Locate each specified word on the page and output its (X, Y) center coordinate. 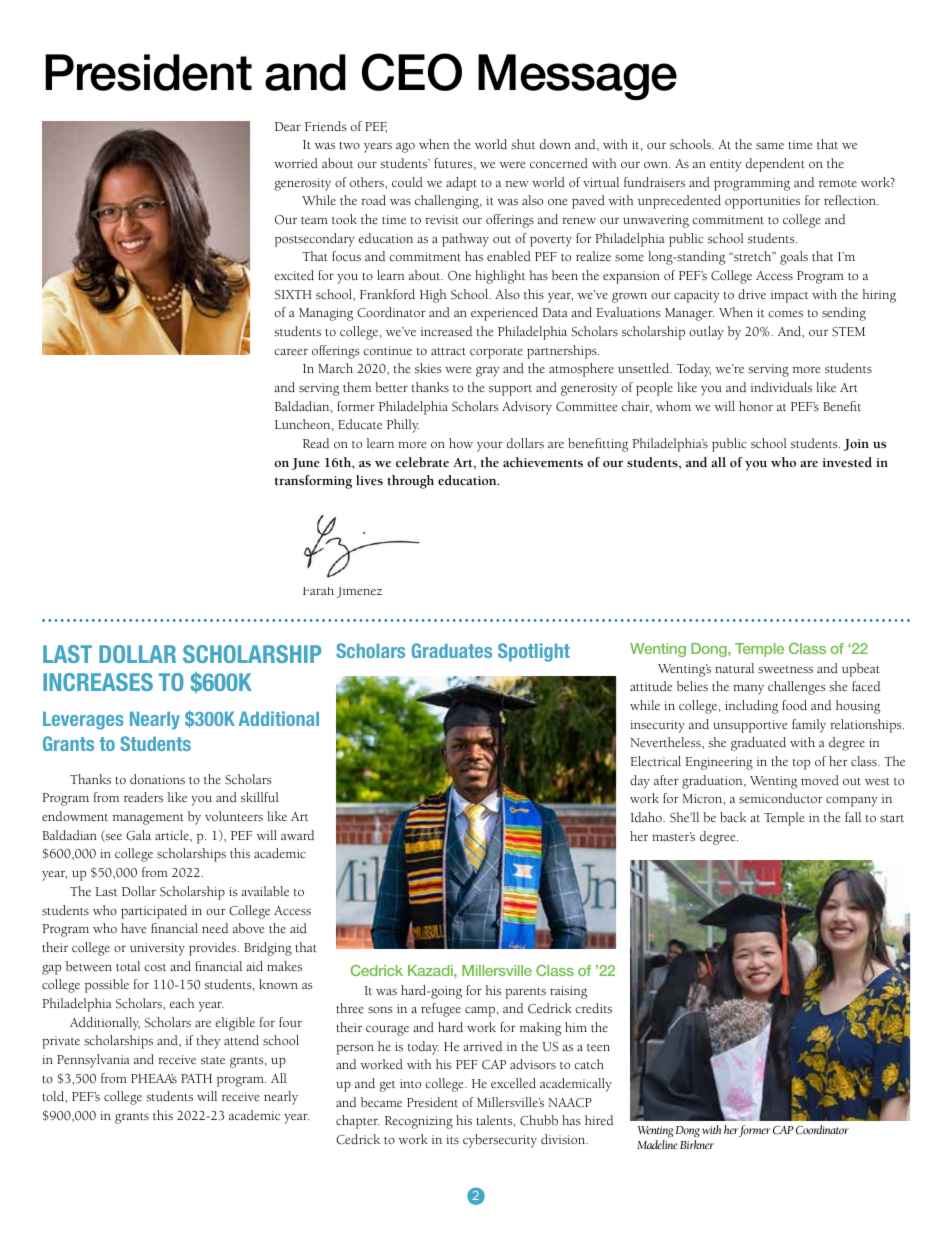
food (794, 705)
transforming (313, 482)
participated (154, 912)
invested (847, 462)
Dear (288, 126)
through (410, 482)
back (733, 817)
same (770, 146)
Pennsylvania (93, 1061)
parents (525, 993)
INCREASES (98, 682)
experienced (504, 314)
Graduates (452, 650)
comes (785, 314)
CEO (412, 72)
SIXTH (293, 295)
